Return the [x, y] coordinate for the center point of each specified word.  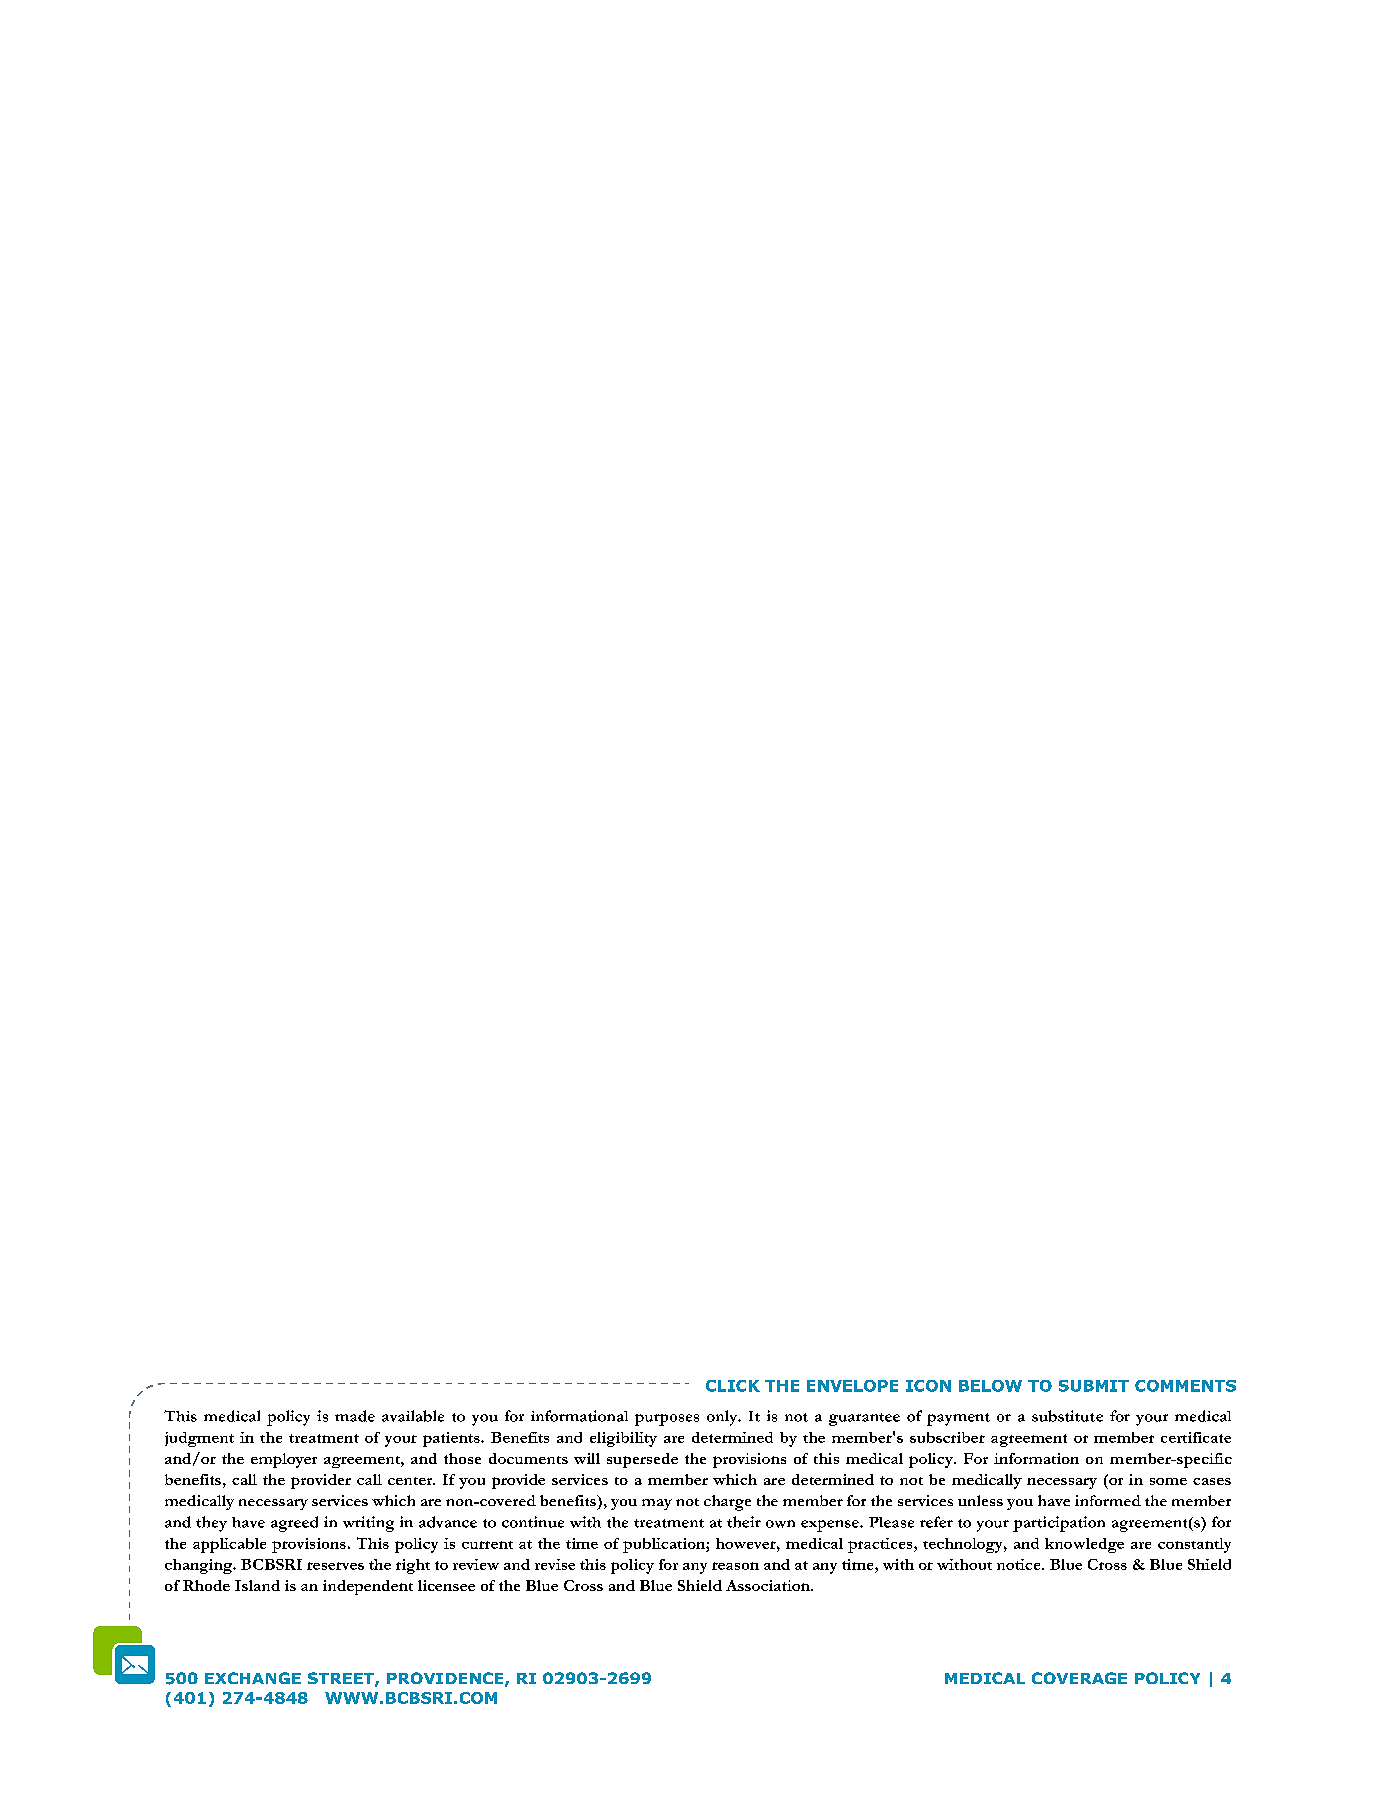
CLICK [733, 1386]
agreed [294, 1524]
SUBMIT [1094, 1386]
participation [1059, 1524]
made [355, 1416]
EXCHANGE [253, 1678]
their [744, 1522]
